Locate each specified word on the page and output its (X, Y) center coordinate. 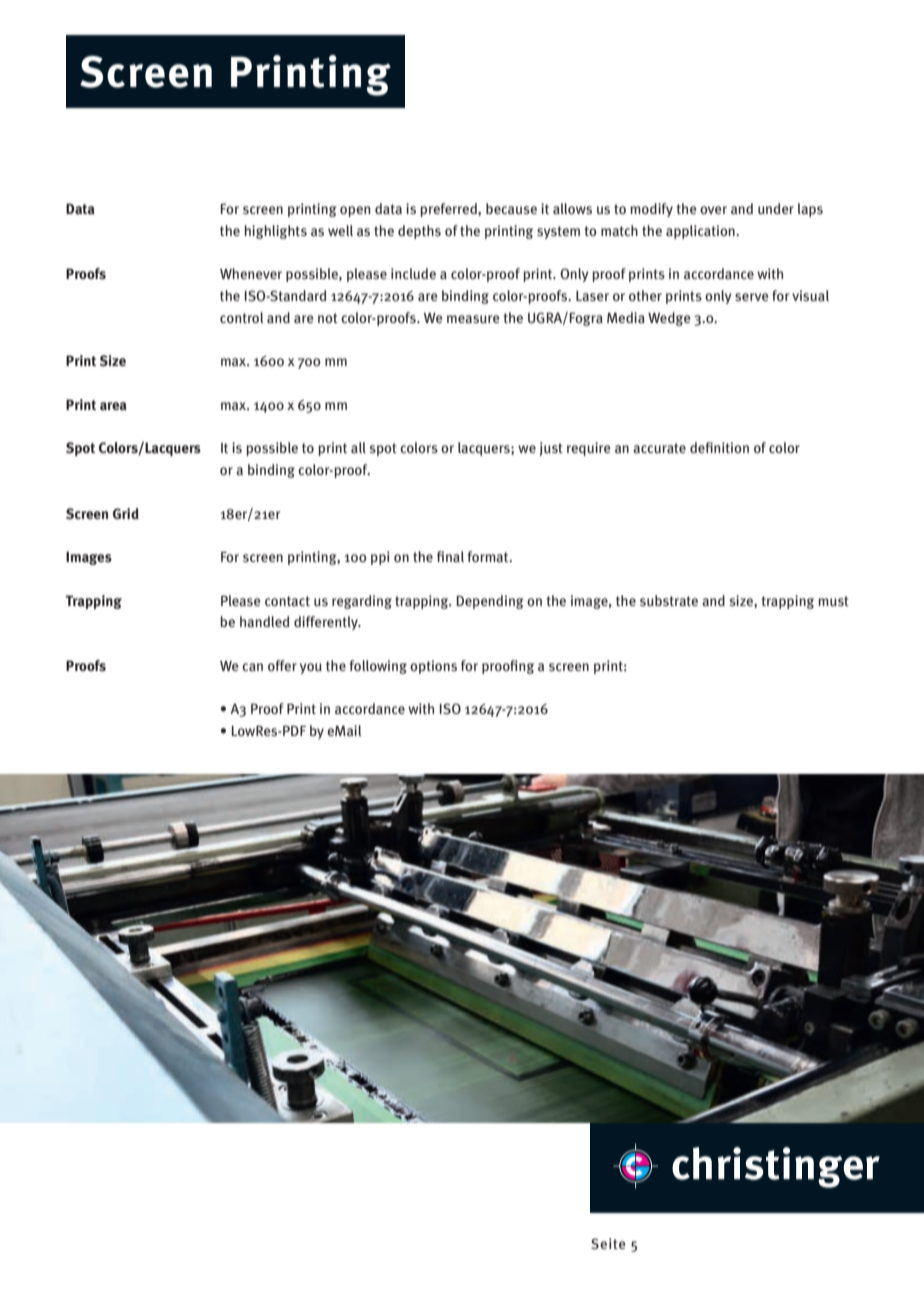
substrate (669, 601)
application (701, 232)
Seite (608, 1243)
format (489, 556)
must (833, 601)
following (378, 667)
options (433, 667)
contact (287, 601)
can (252, 667)
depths (419, 232)
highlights (275, 232)
